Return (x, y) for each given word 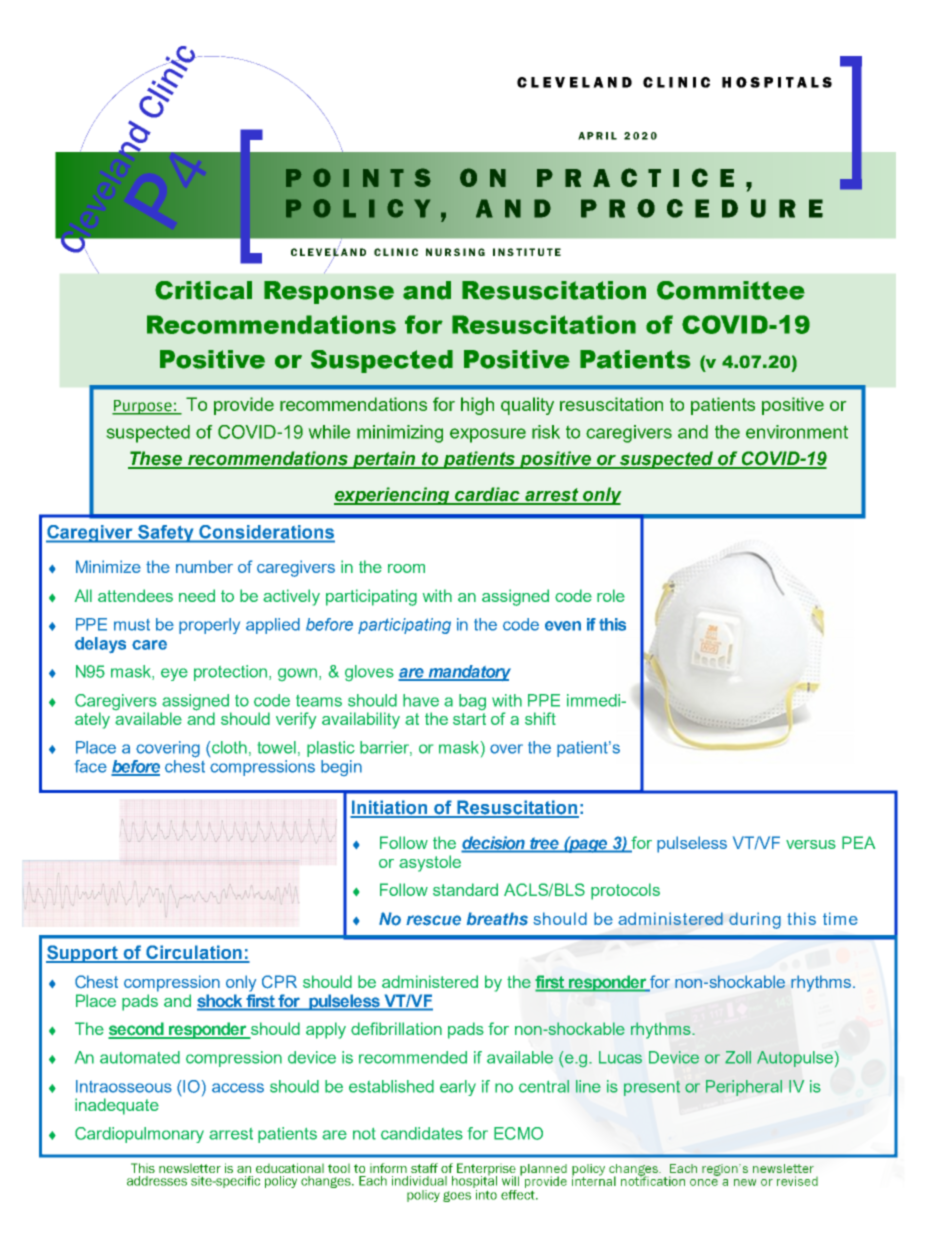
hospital (474, 1181)
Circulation (194, 953)
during (755, 920)
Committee (731, 290)
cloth (229, 747)
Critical (203, 290)
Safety (166, 534)
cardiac (487, 495)
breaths (497, 919)
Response (329, 292)
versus (811, 844)
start (469, 719)
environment (797, 432)
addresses (157, 1181)
